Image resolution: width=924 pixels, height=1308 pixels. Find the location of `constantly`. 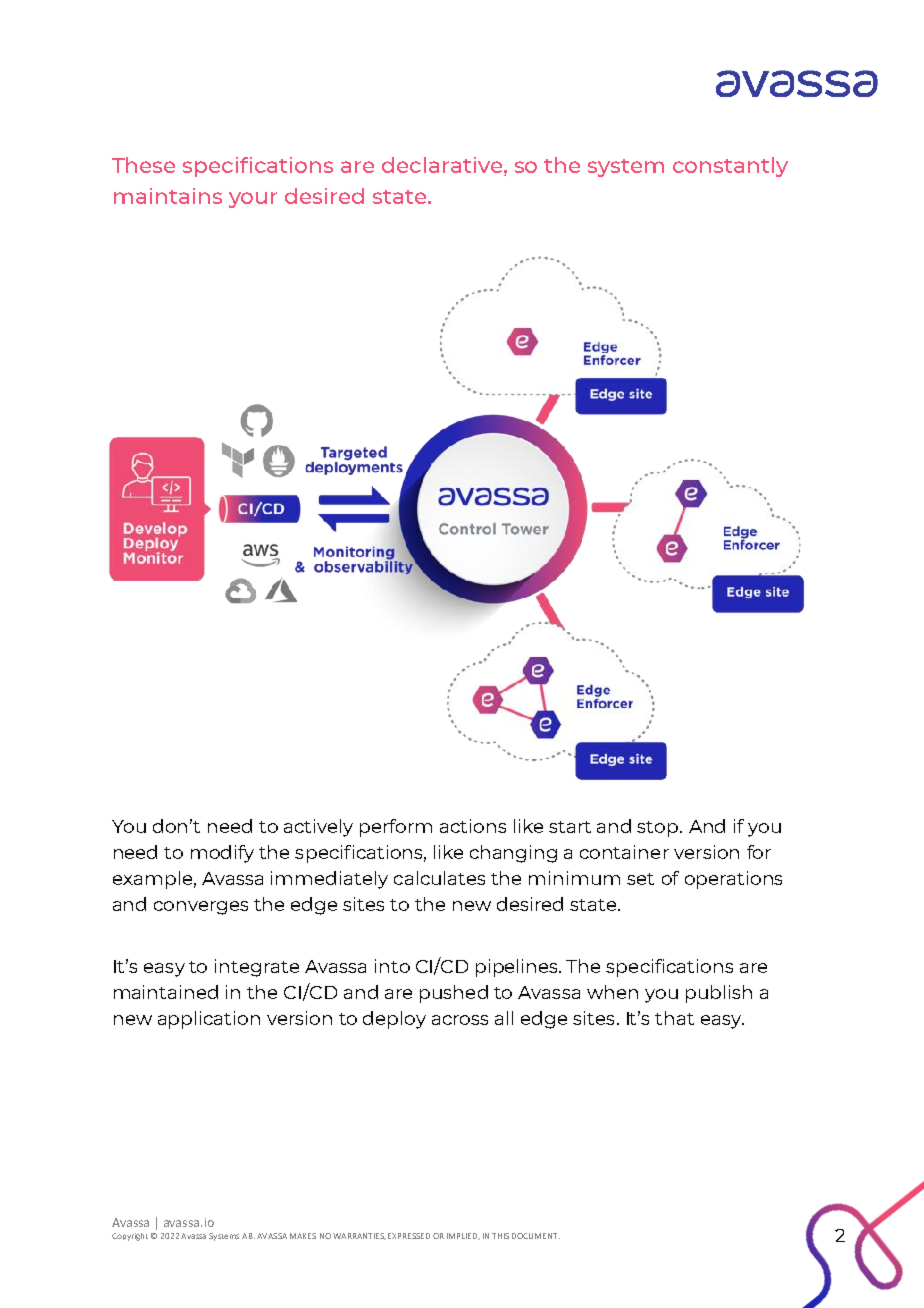

constantly is located at coordinates (730, 167).
